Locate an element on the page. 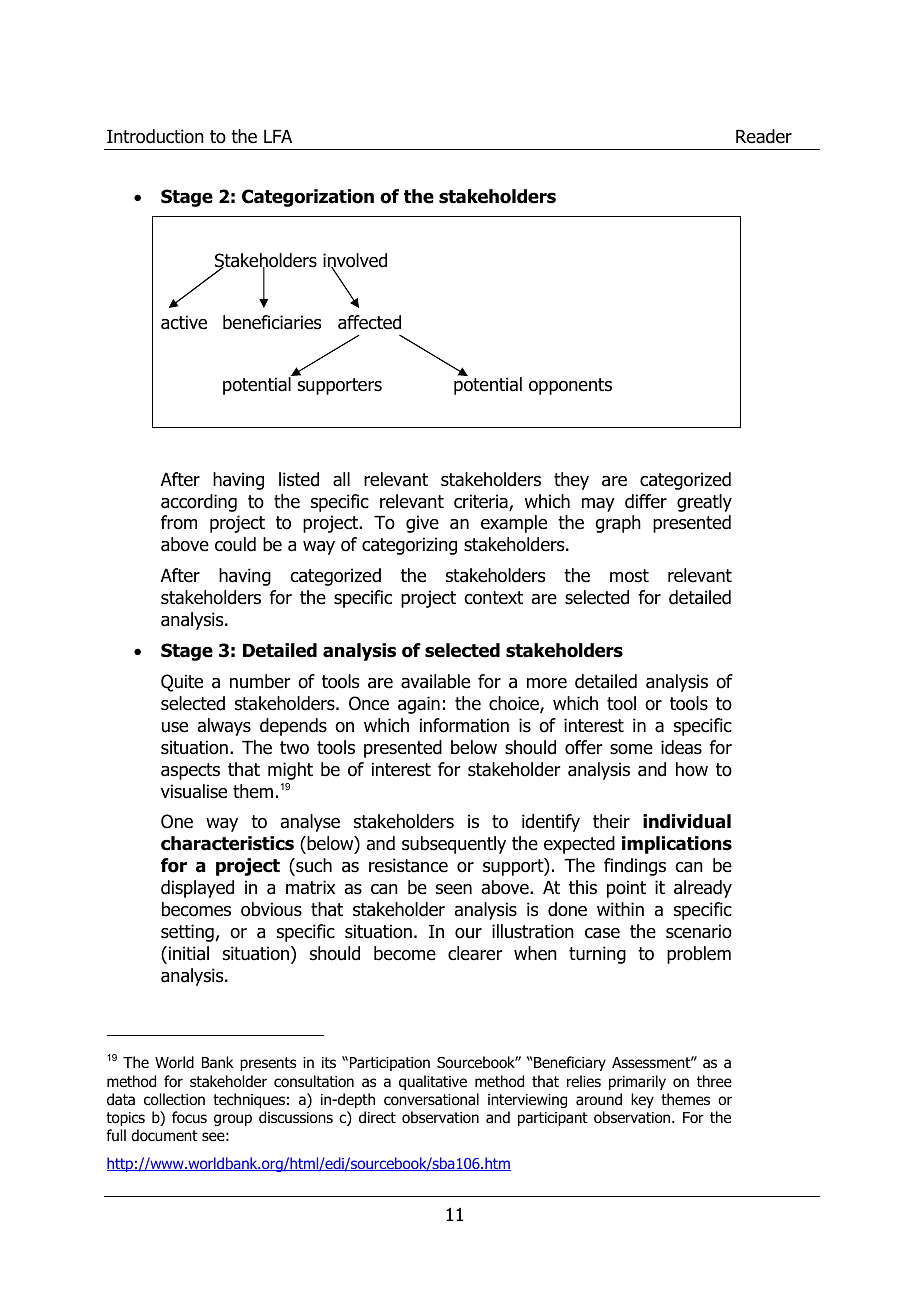  Categorization is located at coordinates (308, 198).
